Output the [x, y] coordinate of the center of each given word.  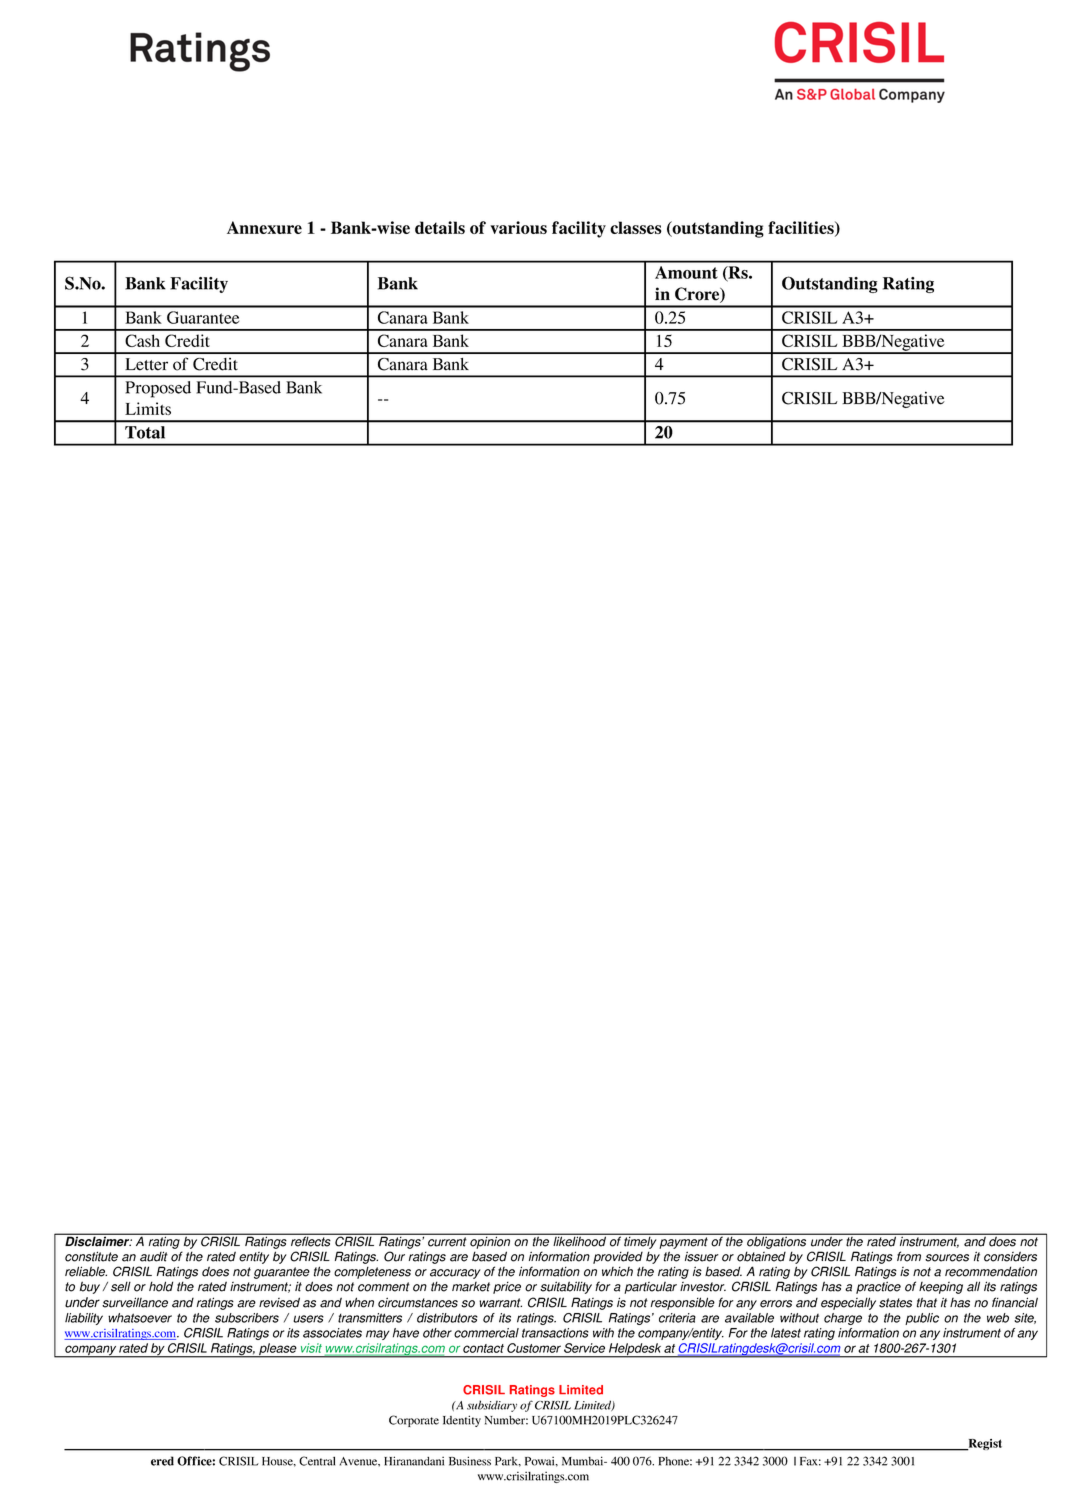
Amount [686, 272]
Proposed [158, 389]
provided [618, 1258]
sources [947, 1258]
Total [145, 432]
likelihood [580, 1240]
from [909, 1256]
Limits [148, 408]
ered [162, 1461]
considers [1010, 1256]
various [518, 227]
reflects [311, 1240]
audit [154, 1256]
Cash [142, 340]
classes [636, 227]
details [440, 227]
